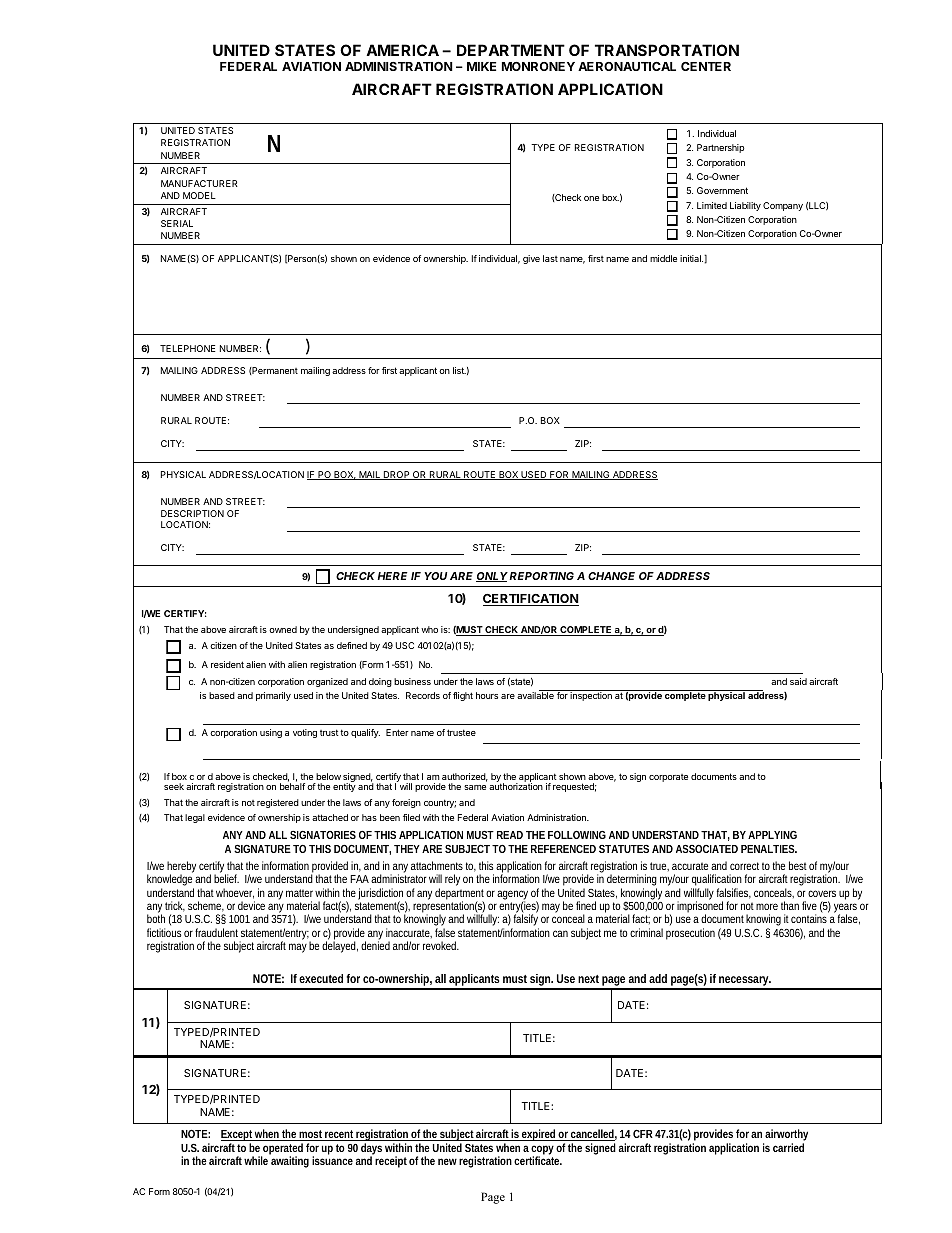 The height and width of the screenshot is (1233, 952). What do you see at coordinates (539, 1135) in the screenshot?
I see `expired` at bounding box center [539, 1135].
